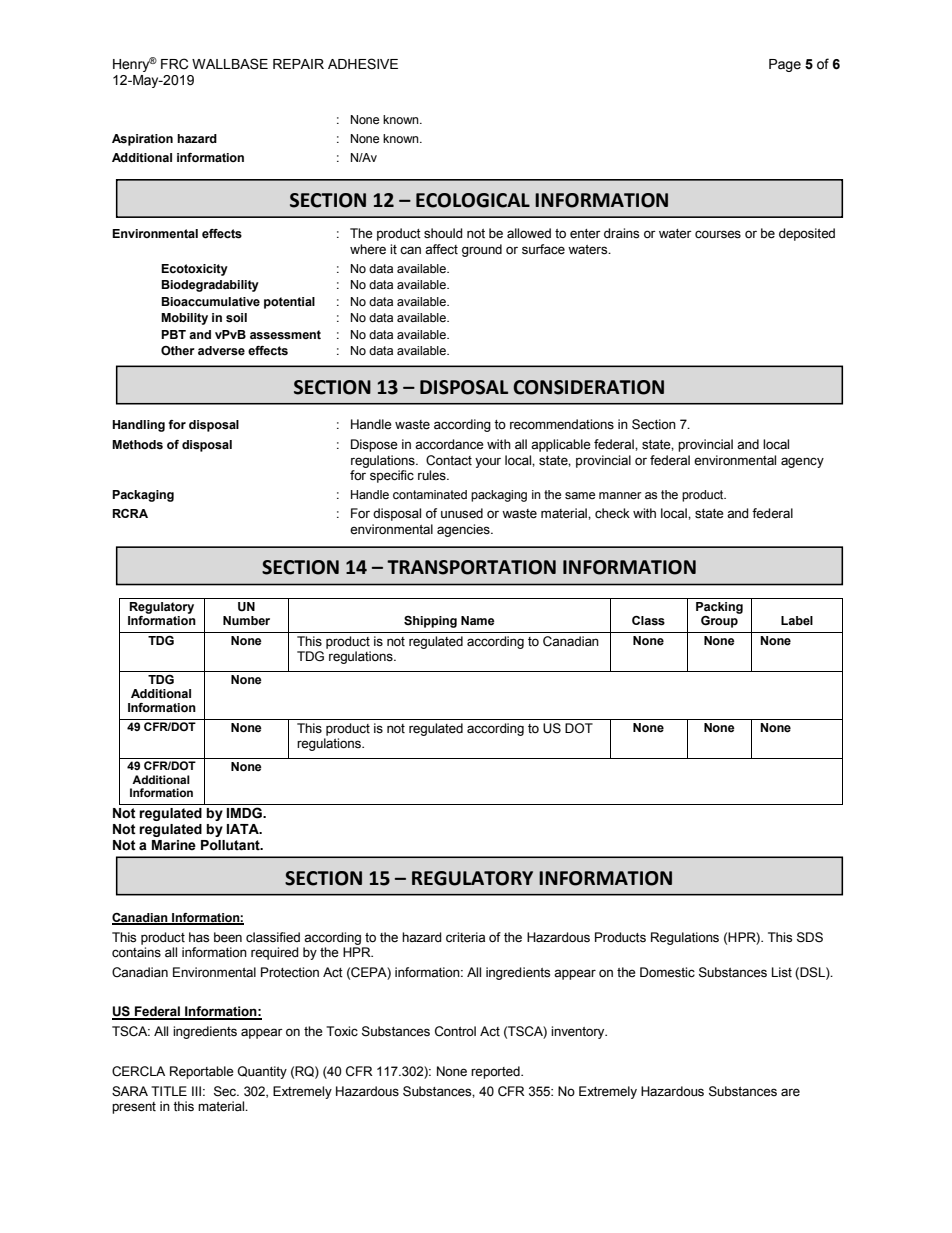  Describe the element at coordinates (719, 622) in the document. I see `Group` at that location.
